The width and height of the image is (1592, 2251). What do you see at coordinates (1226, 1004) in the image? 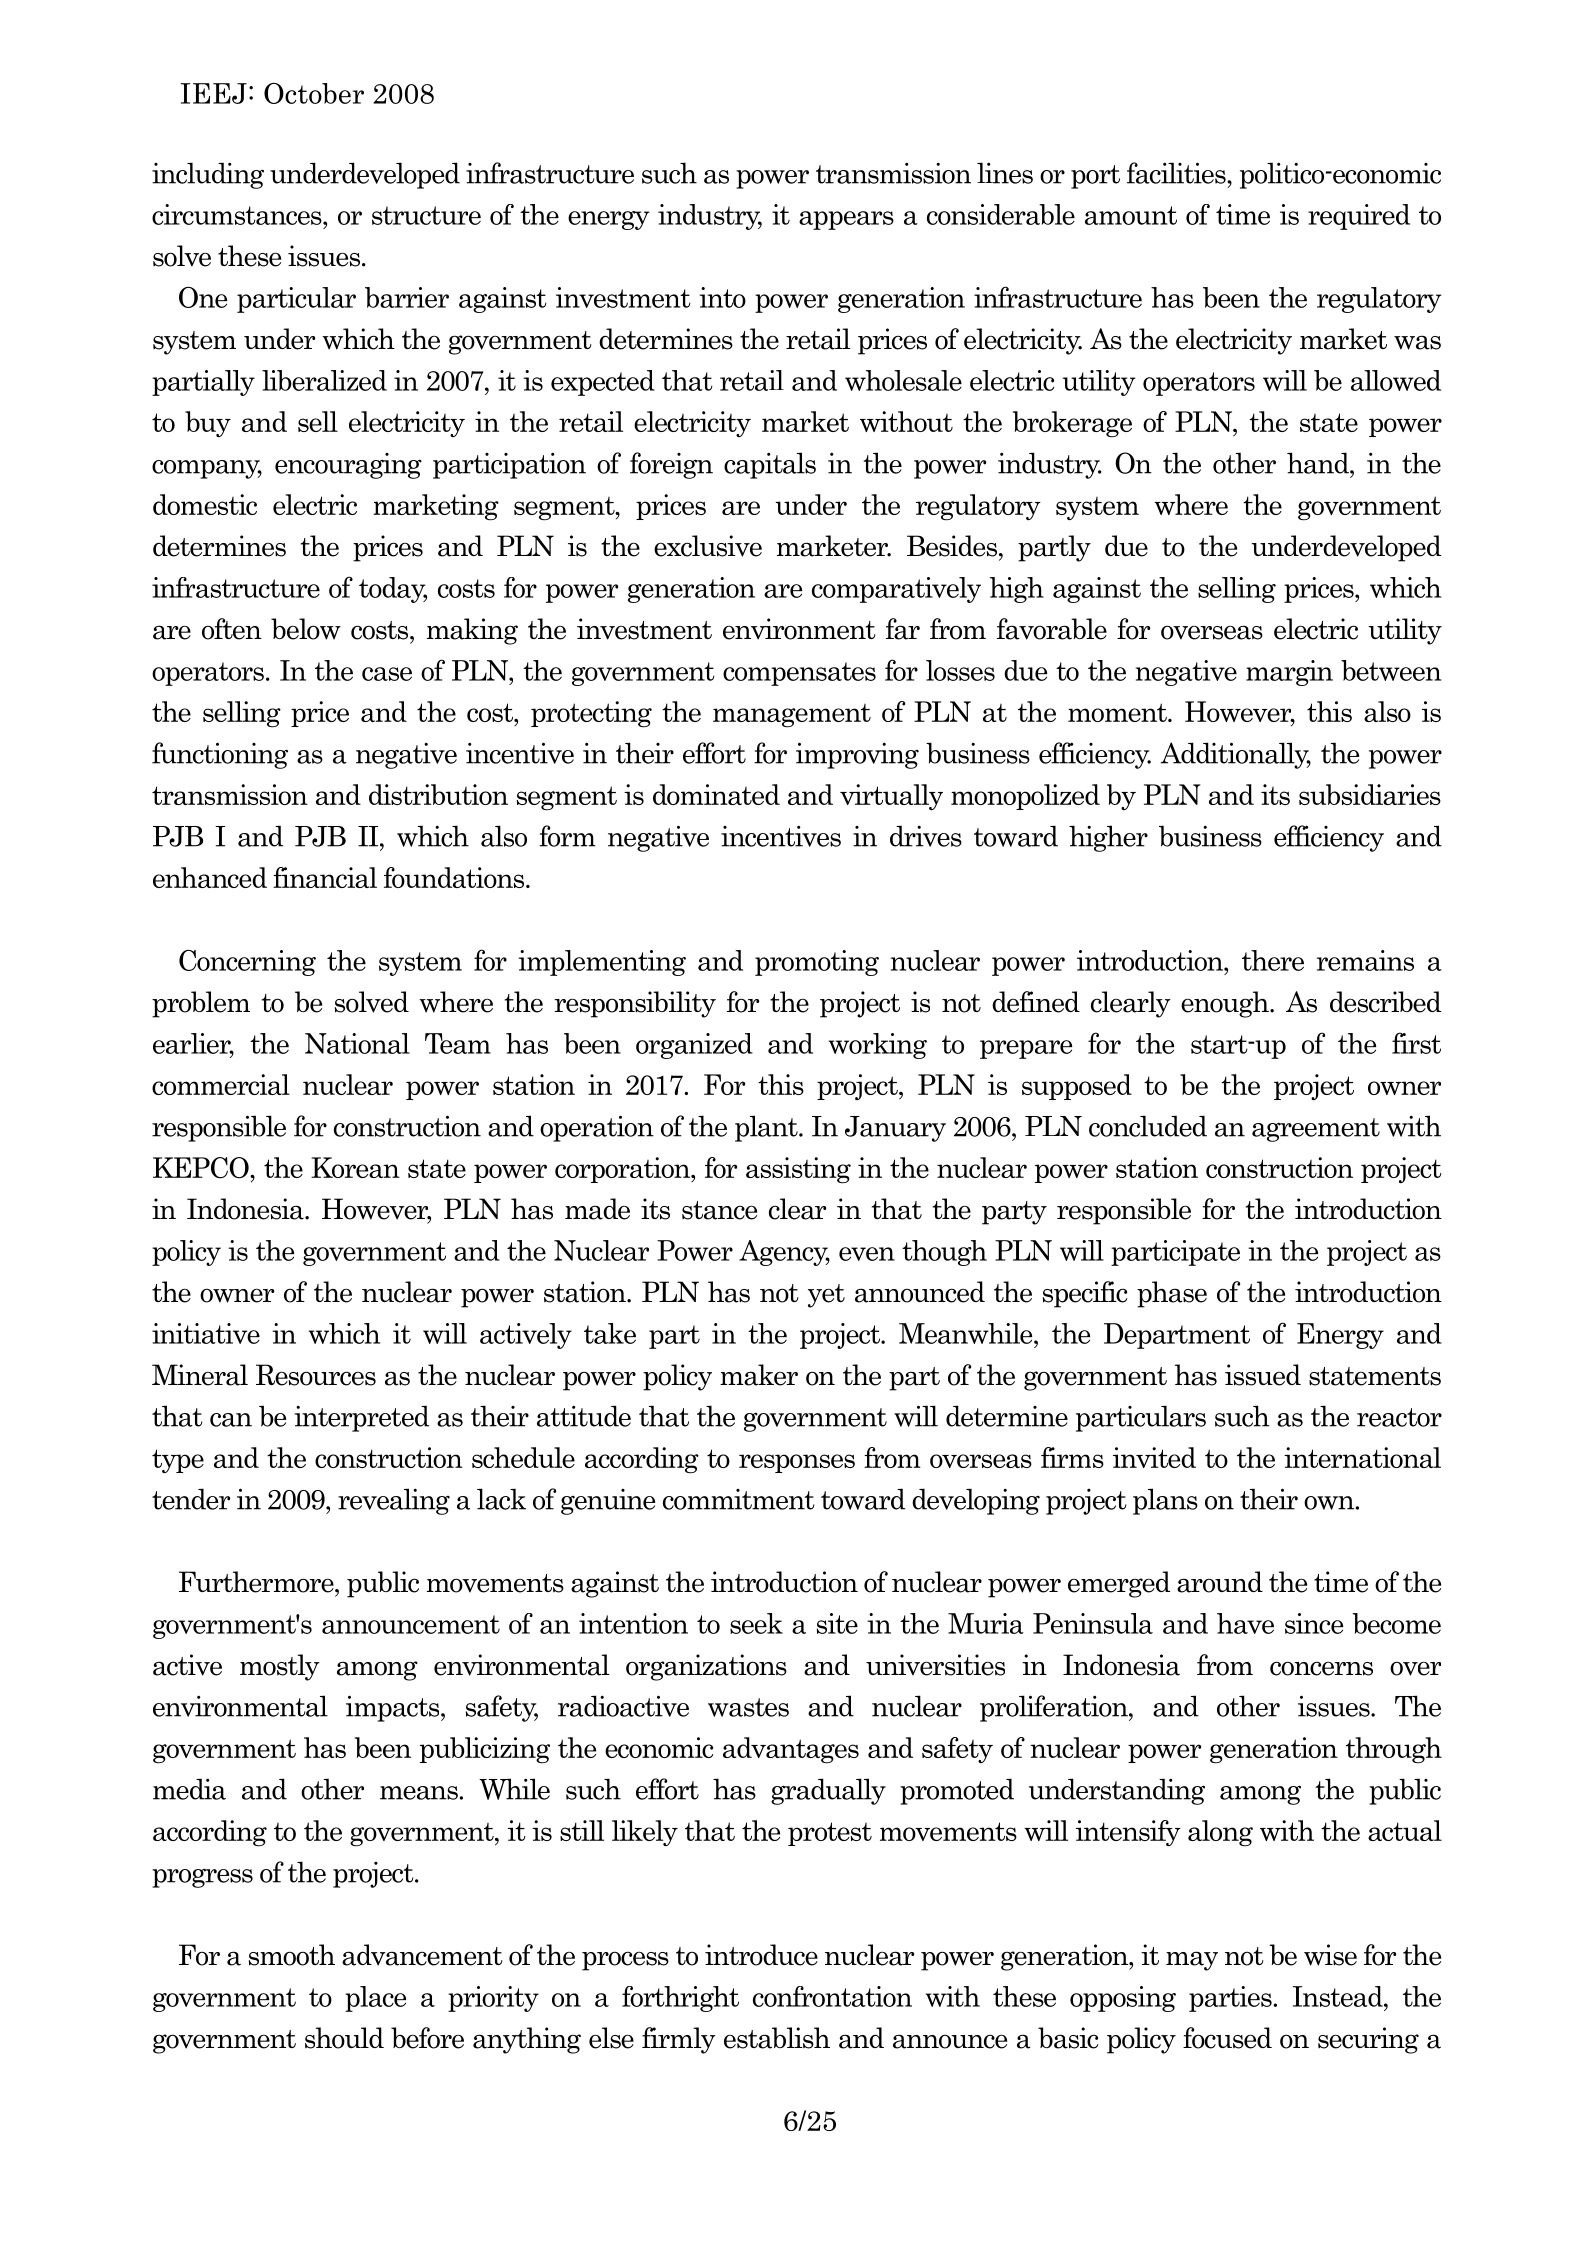
I see `enough` at bounding box center [1226, 1004].
